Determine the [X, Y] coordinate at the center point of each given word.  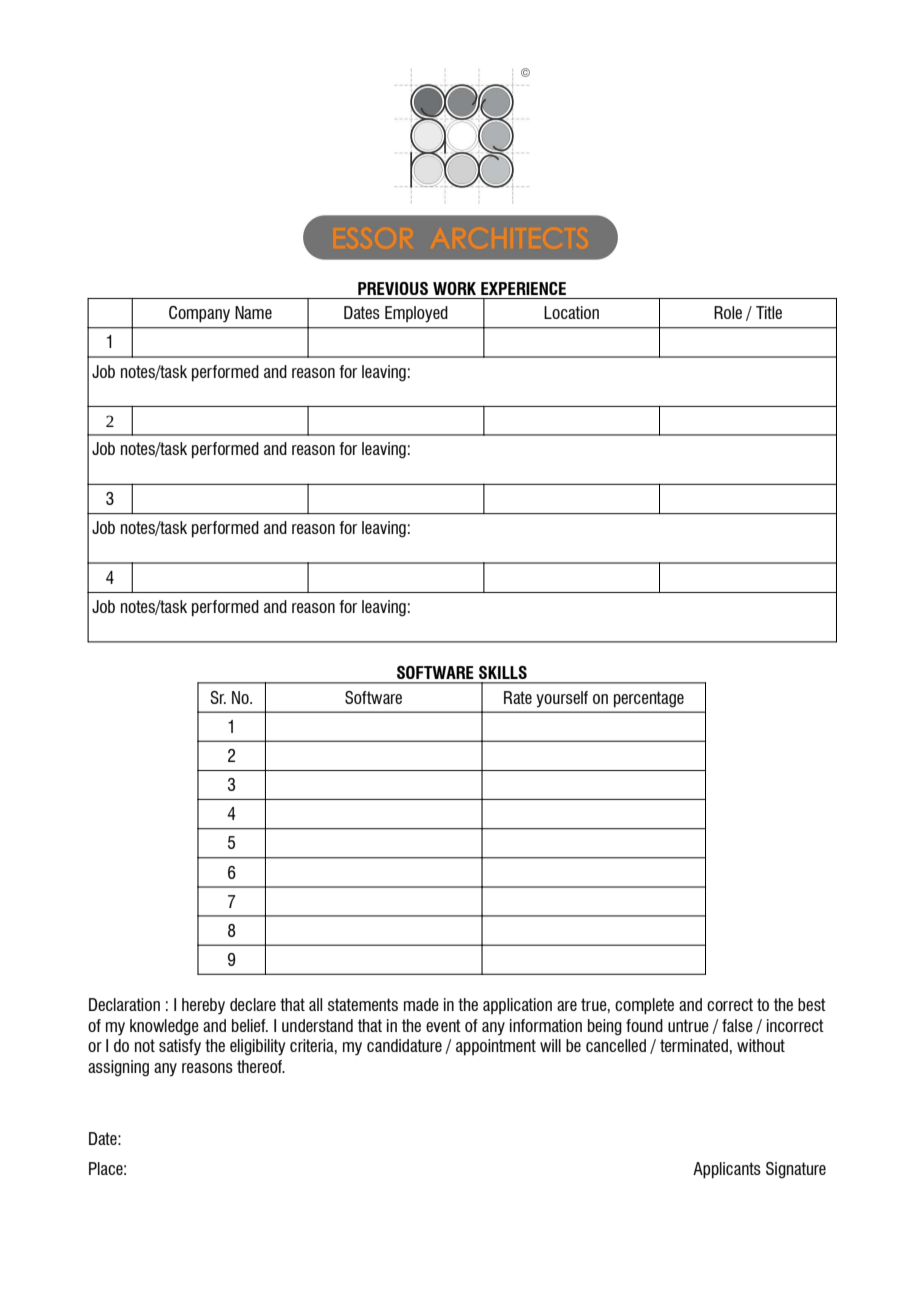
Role [728, 312]
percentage [649, 699]
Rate [518, 697]
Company [199, 314]
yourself [562, 699]
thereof [260, 1066]
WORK [454, 288]
